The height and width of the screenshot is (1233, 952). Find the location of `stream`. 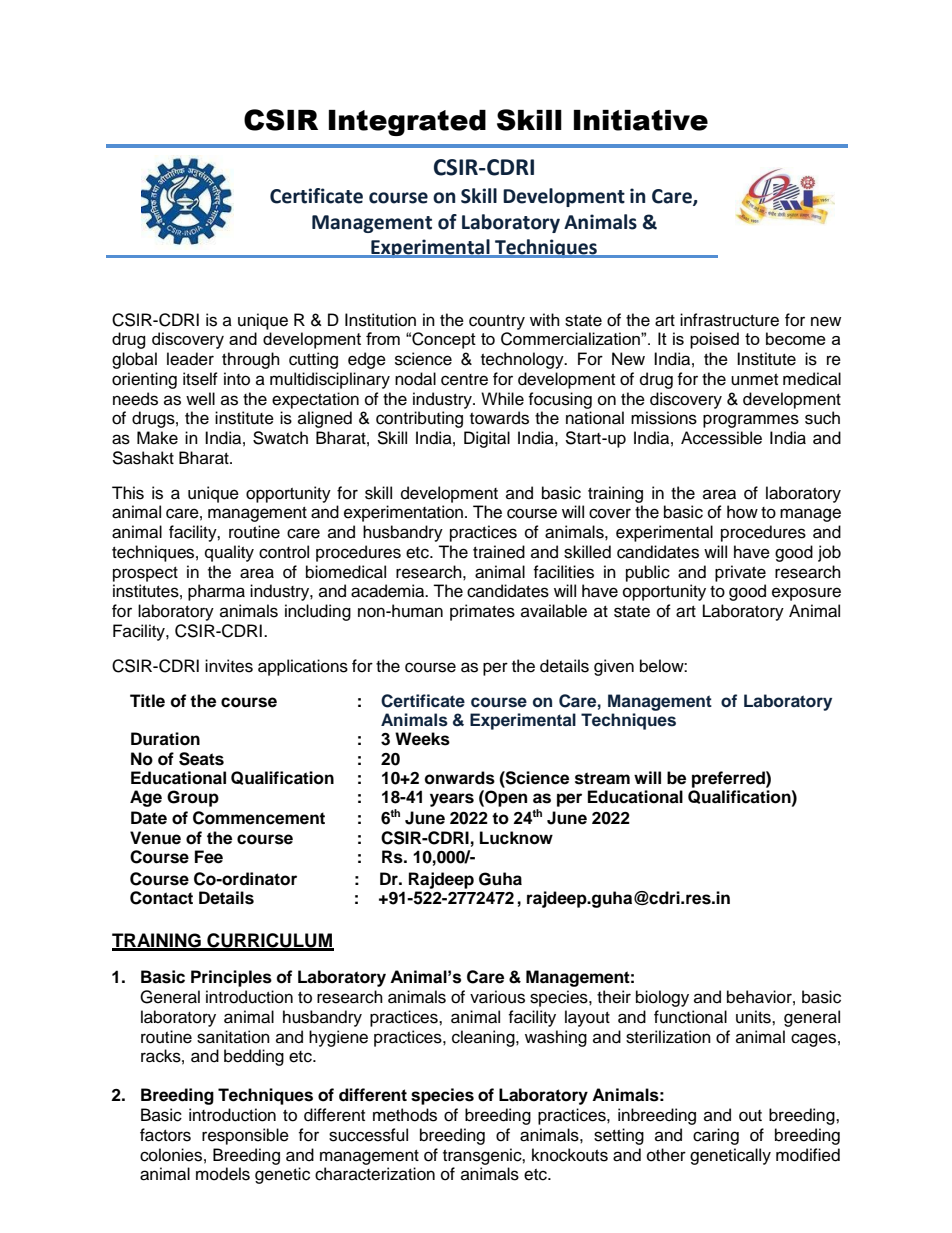

stream is located at coordinates (602, 778).
